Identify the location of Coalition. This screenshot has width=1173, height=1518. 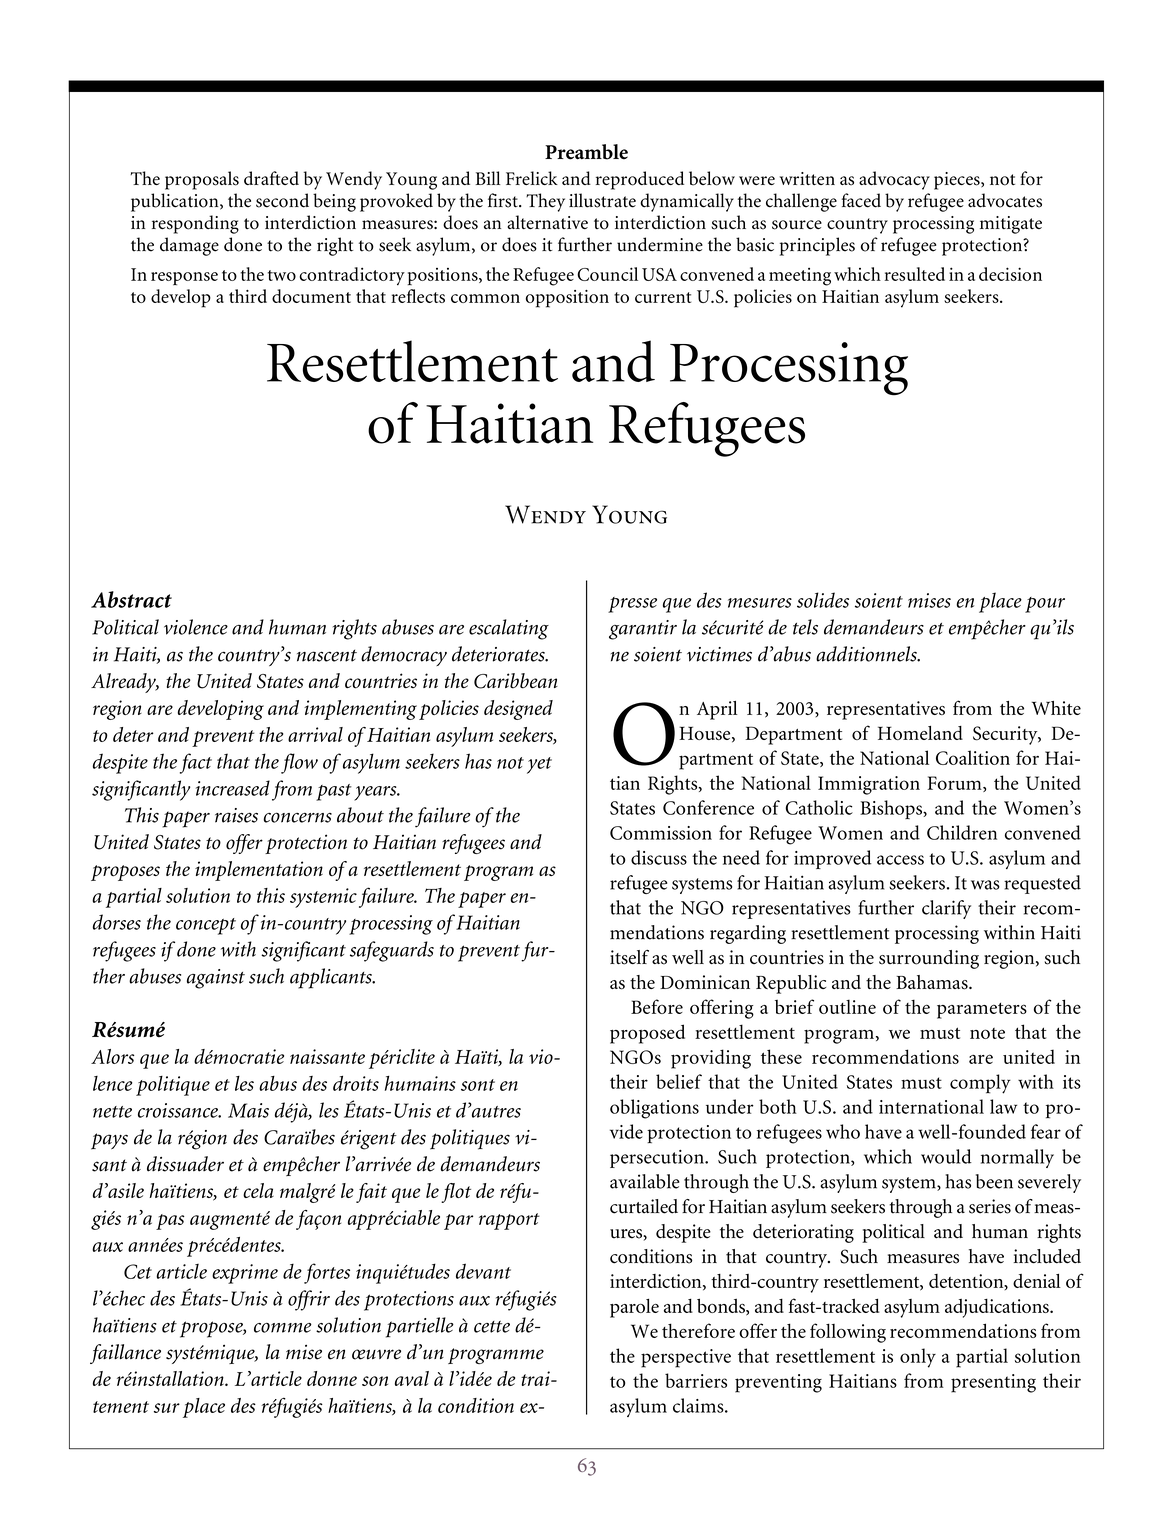
(973, 757).
